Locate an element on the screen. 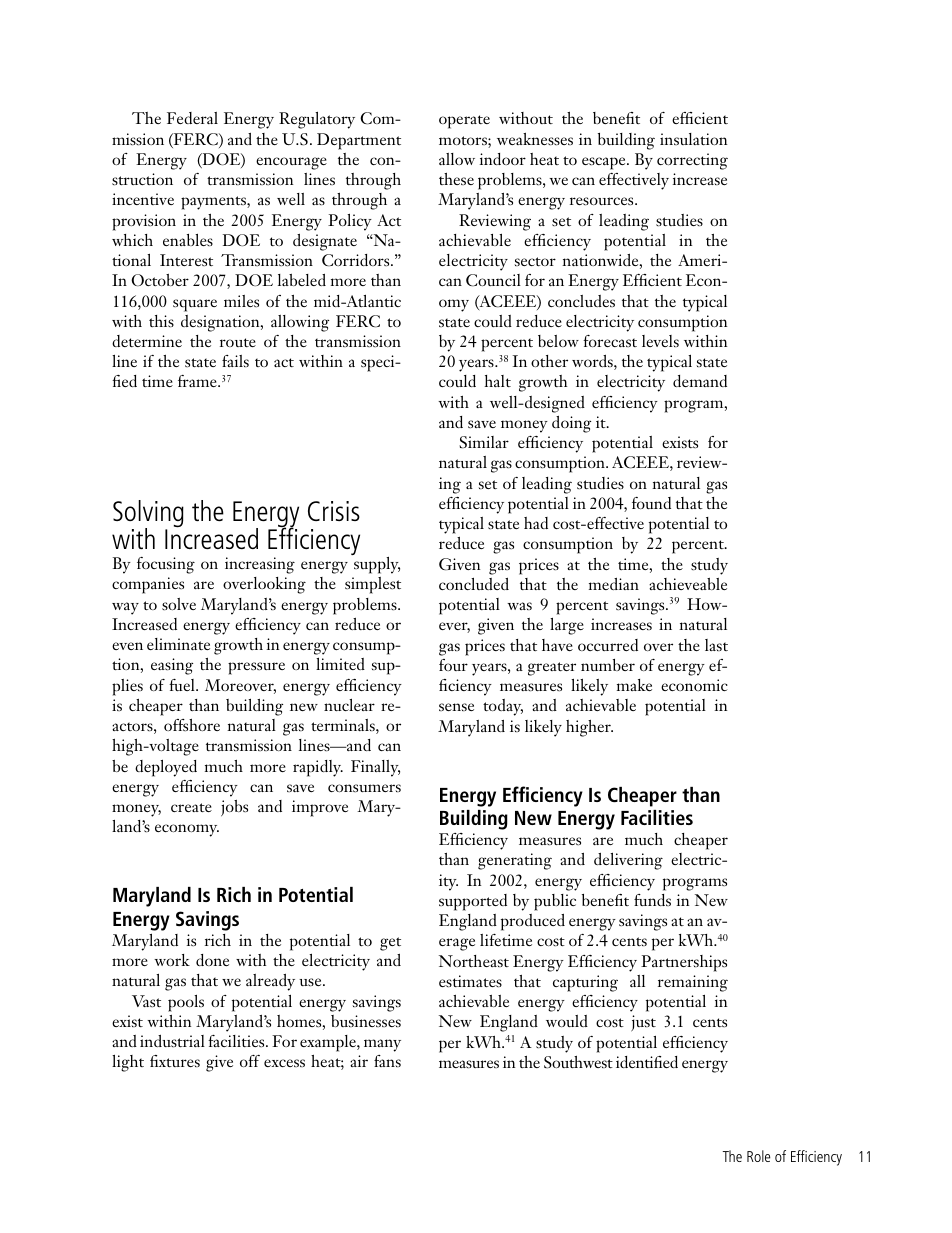  Federal is located at coordinates (192, 118).
